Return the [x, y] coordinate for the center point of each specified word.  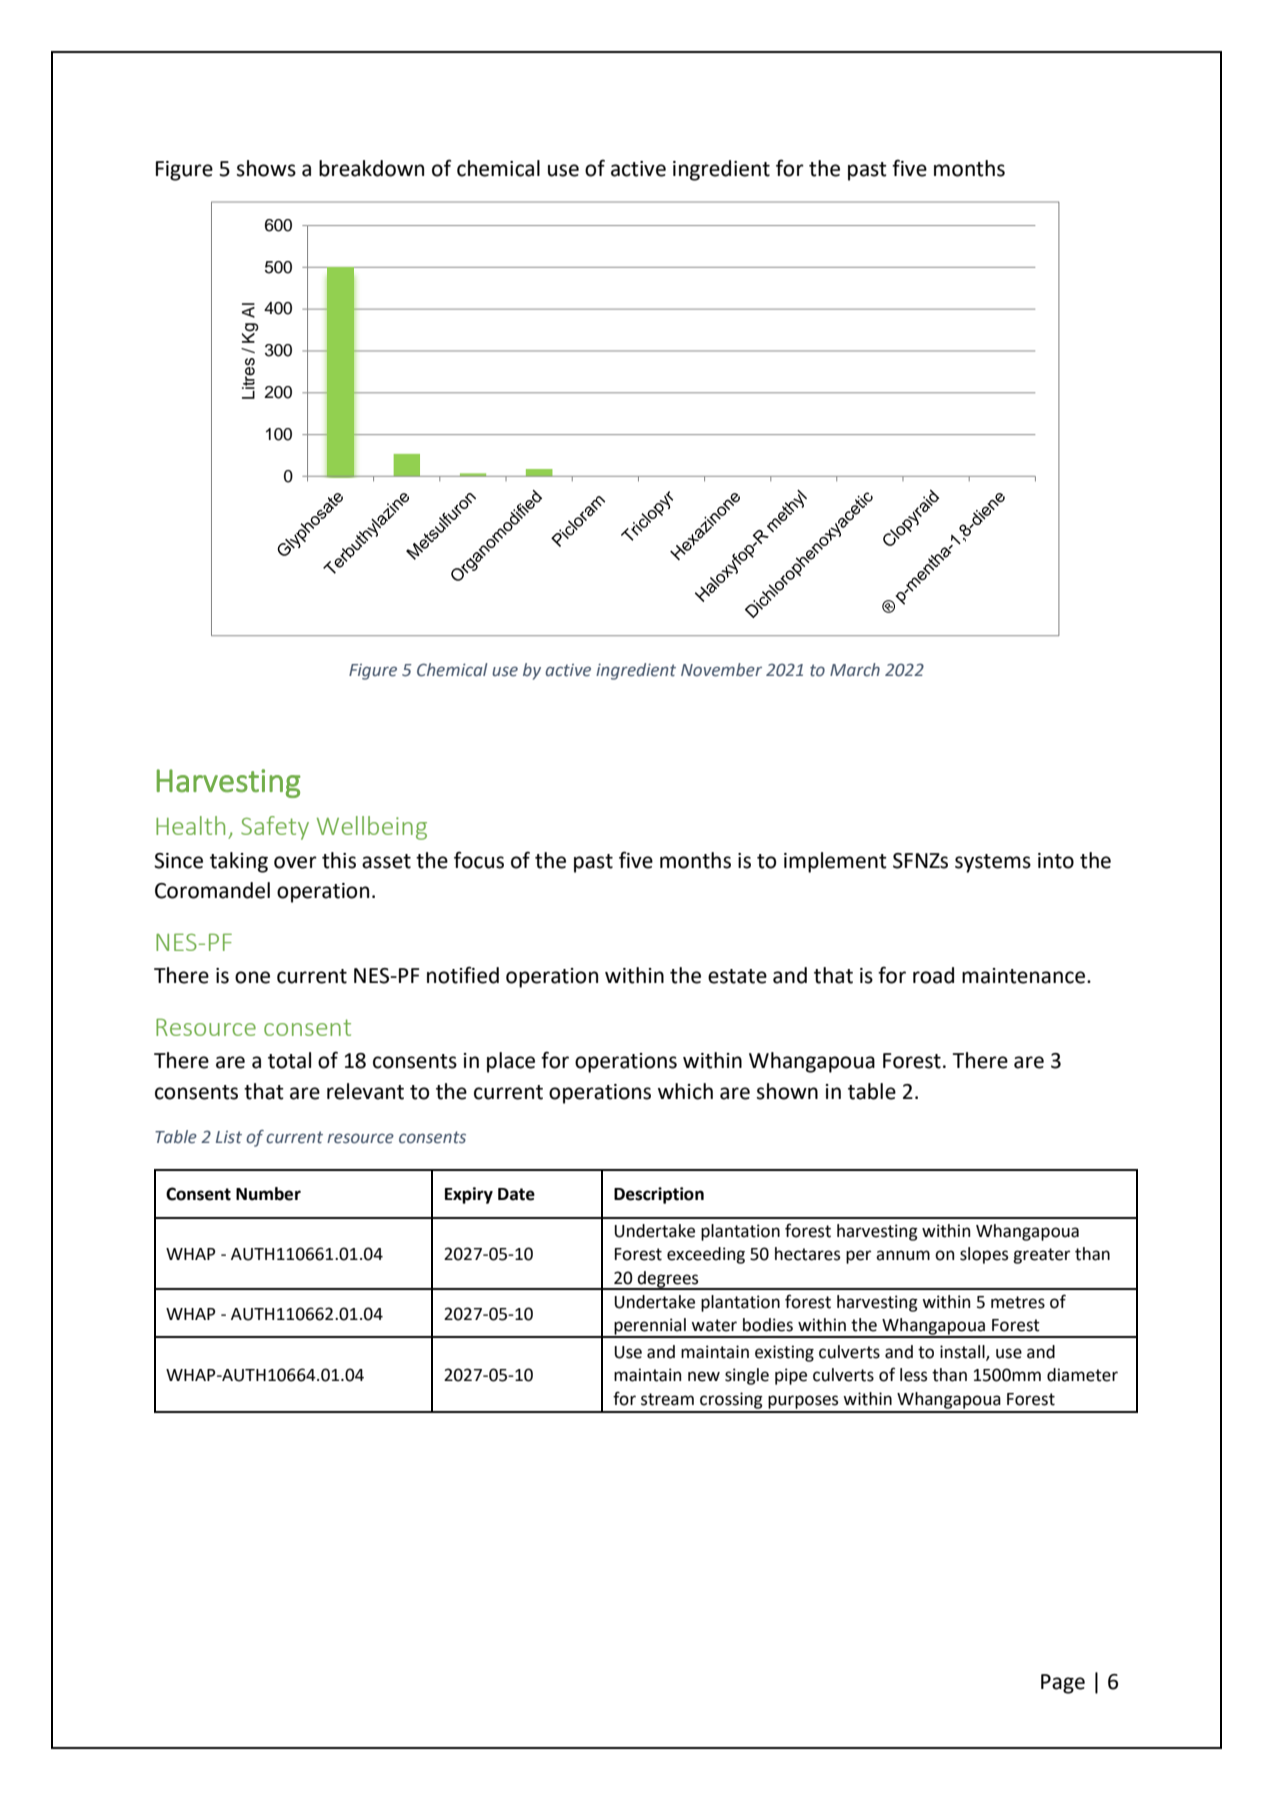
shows [266, 168]
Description [659, 1195]
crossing [731, 1400]
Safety [275, 828]
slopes [984, 1255]
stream [667, 1399]
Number [268, 1194]
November [721, 670]
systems [993, 863]
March [855, 670]
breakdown [371, 168]
